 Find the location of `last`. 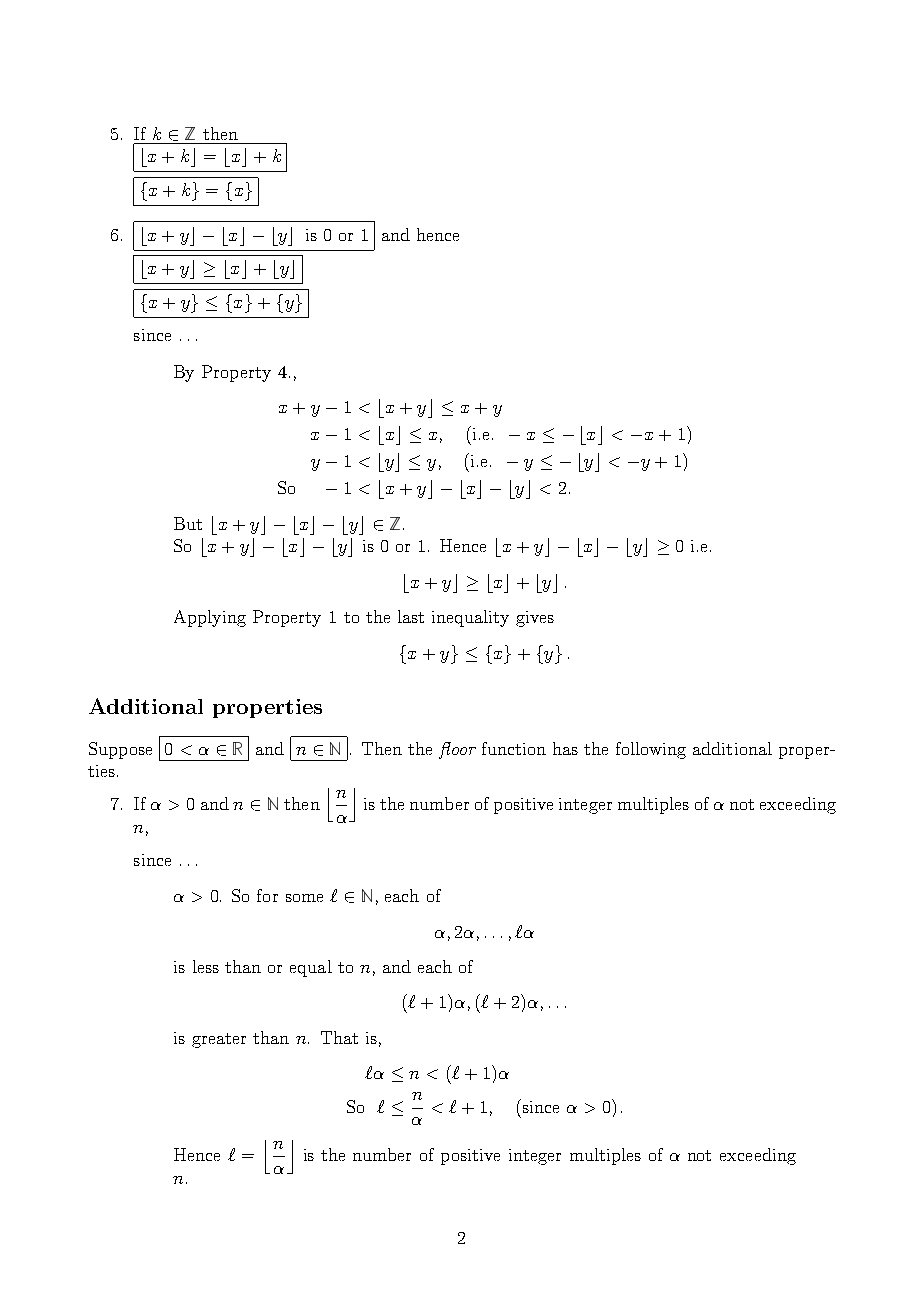

last is located at coordinates (411, 616).
